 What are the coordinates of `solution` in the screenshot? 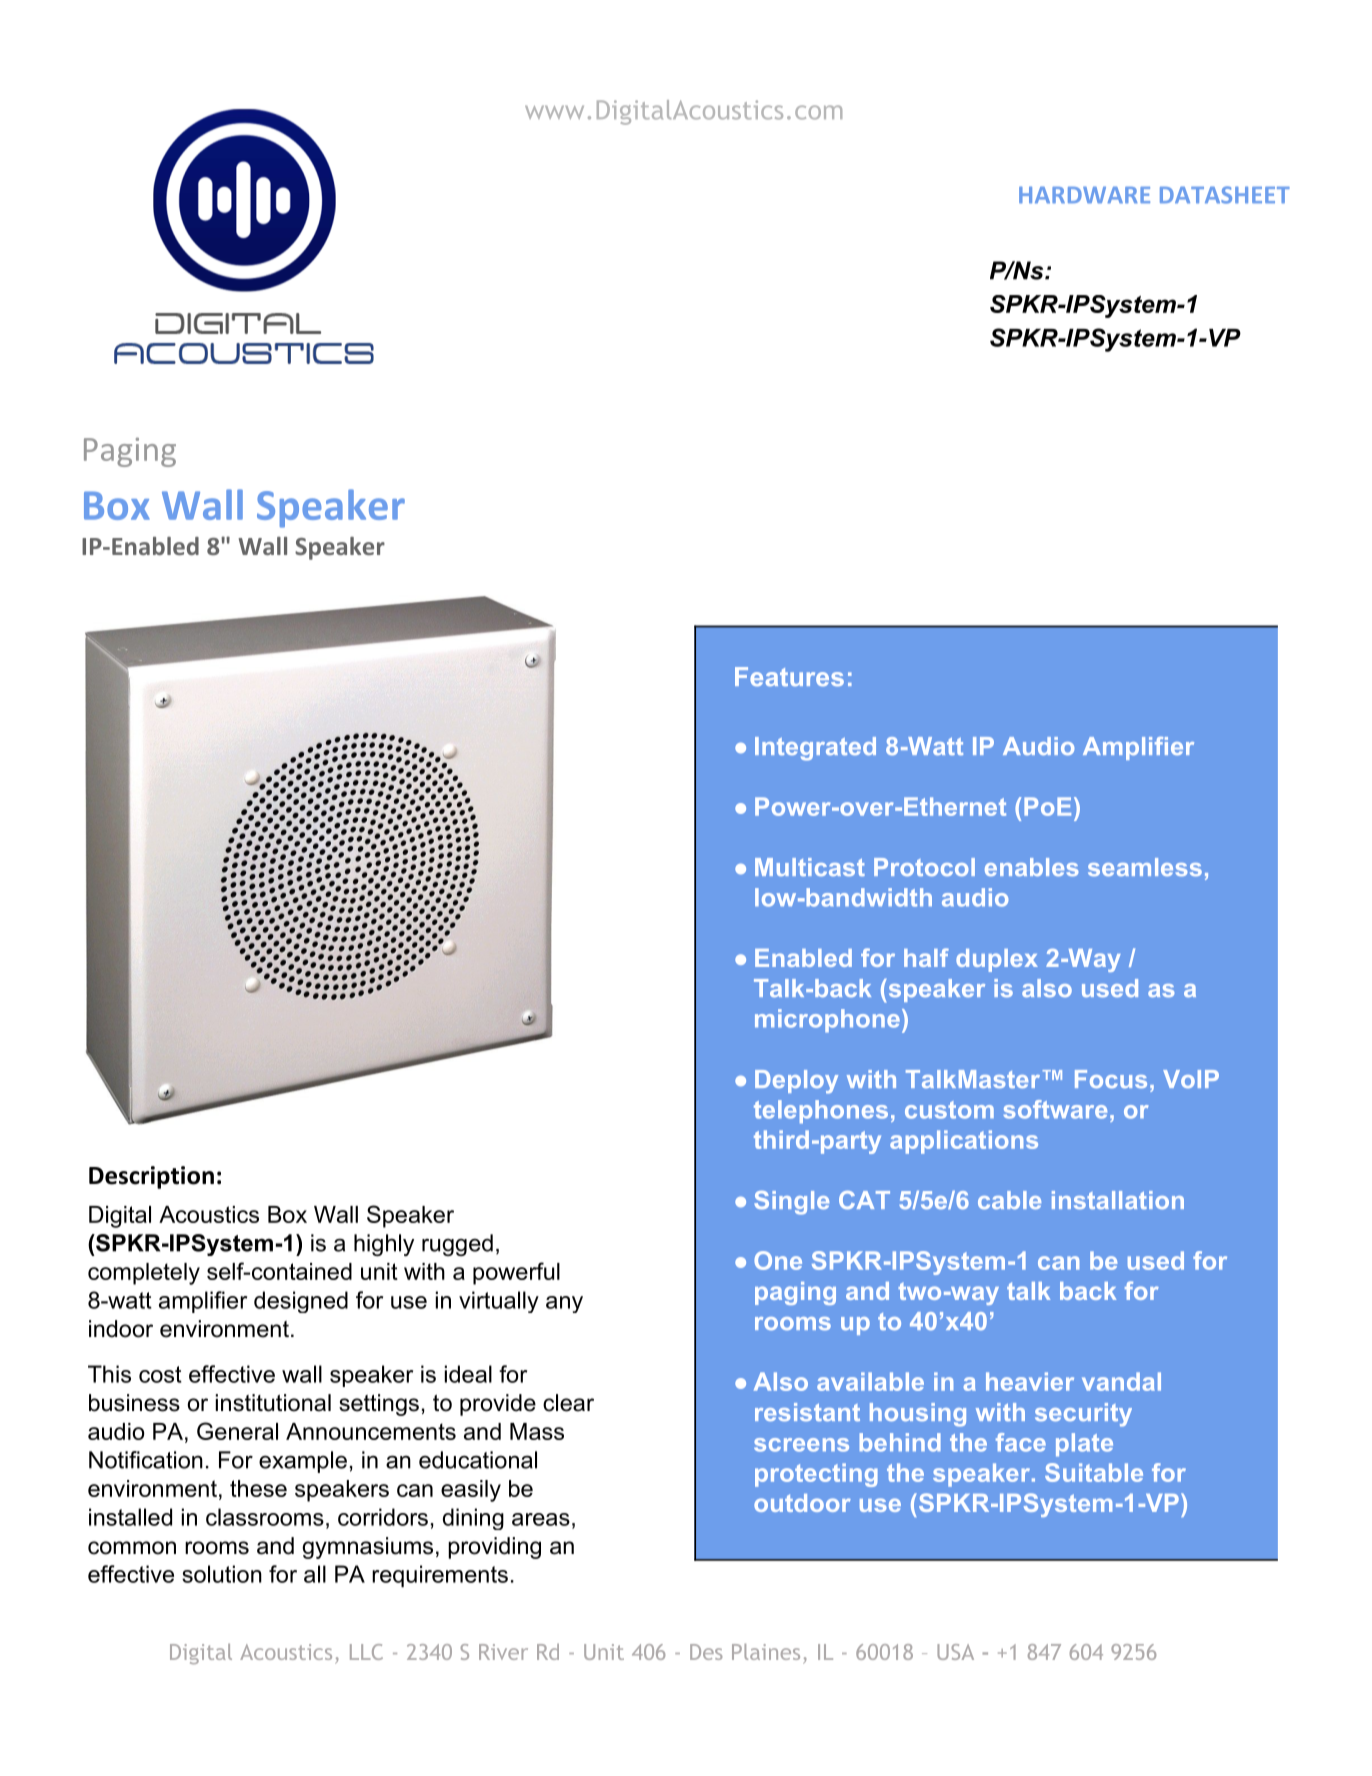 It's located at (222, 1574).
